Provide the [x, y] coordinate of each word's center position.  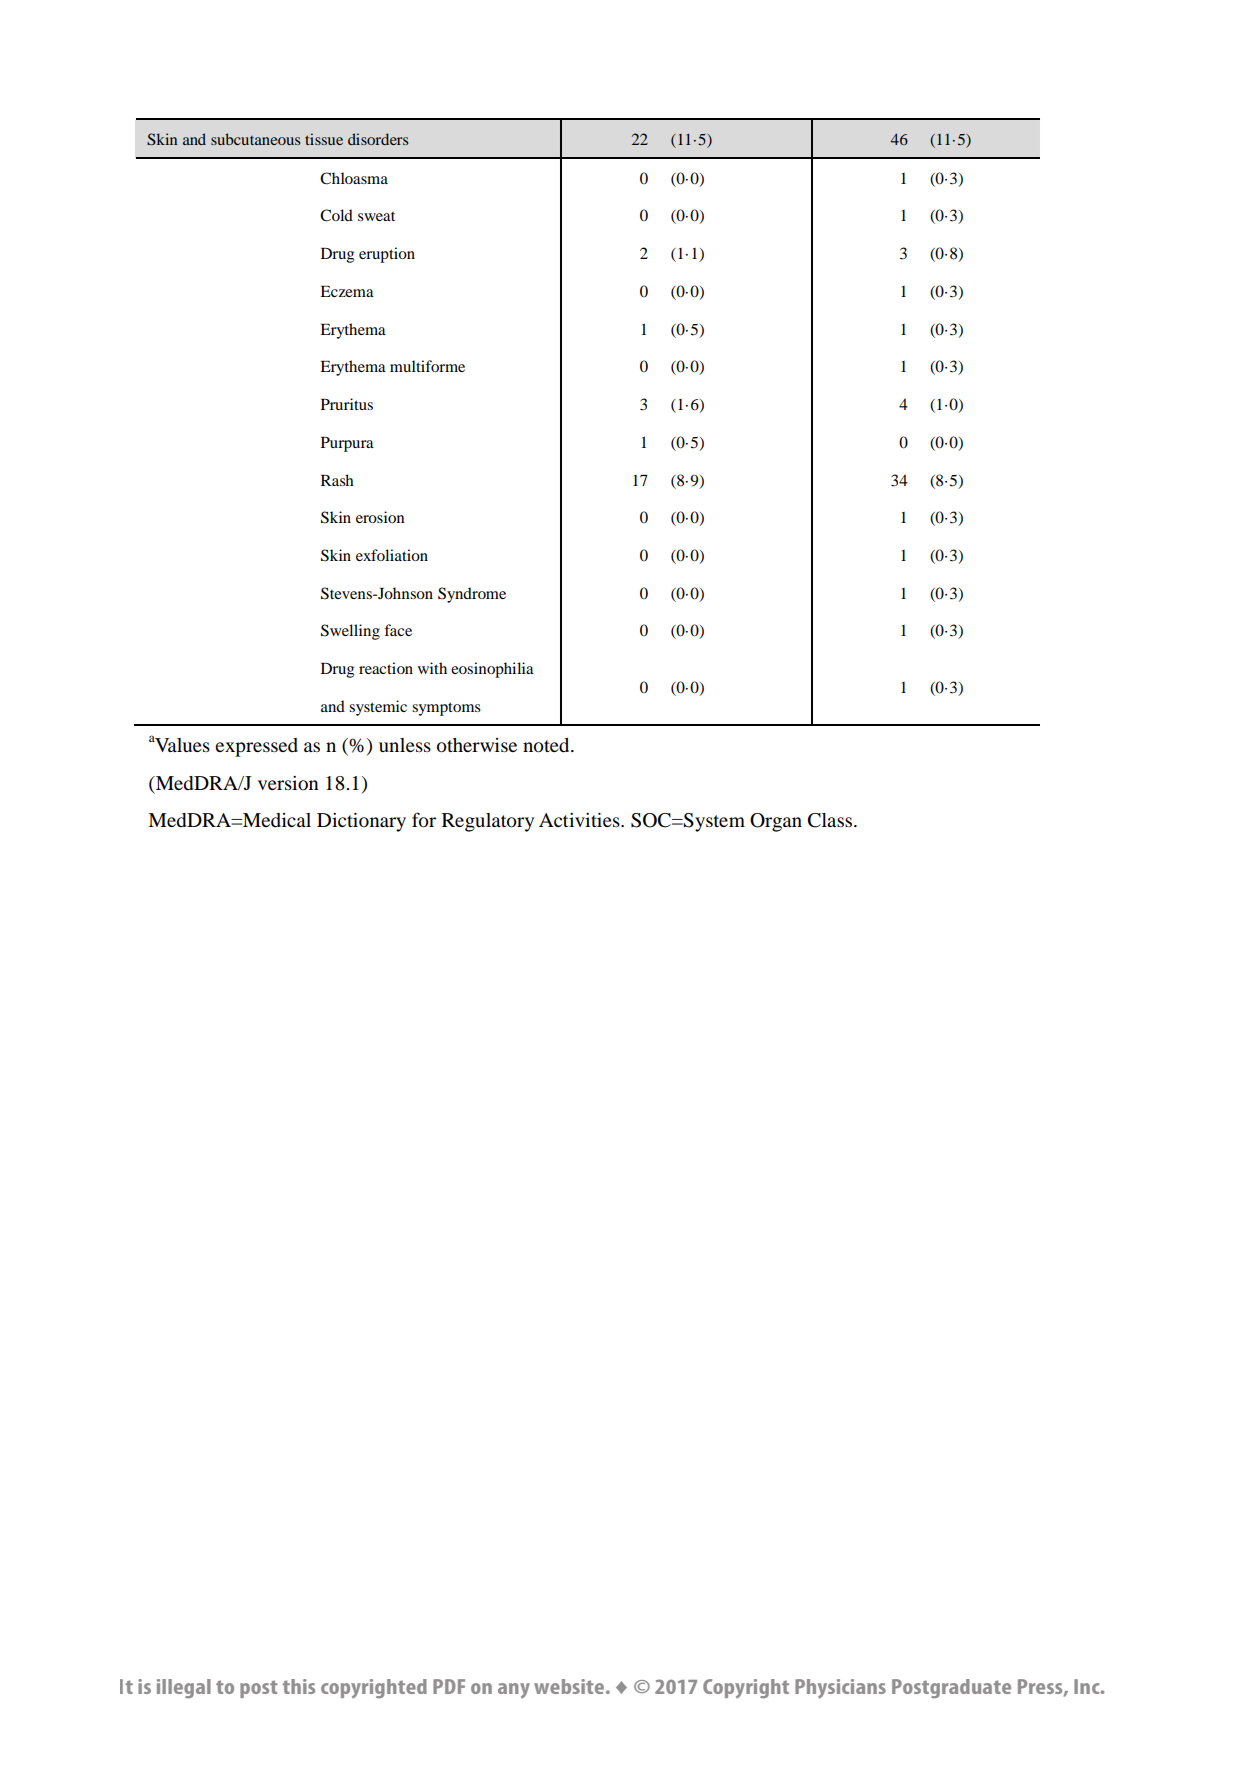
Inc [1088, 1686]
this [299, 1686]
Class [830, 820]
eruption [387, 255]
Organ [776, 822]
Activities [580, 820]
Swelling [350, 632]
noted [547, 745]
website [570, 1686]
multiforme [427, 366]
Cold [336, 215]
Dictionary [361, 822]
